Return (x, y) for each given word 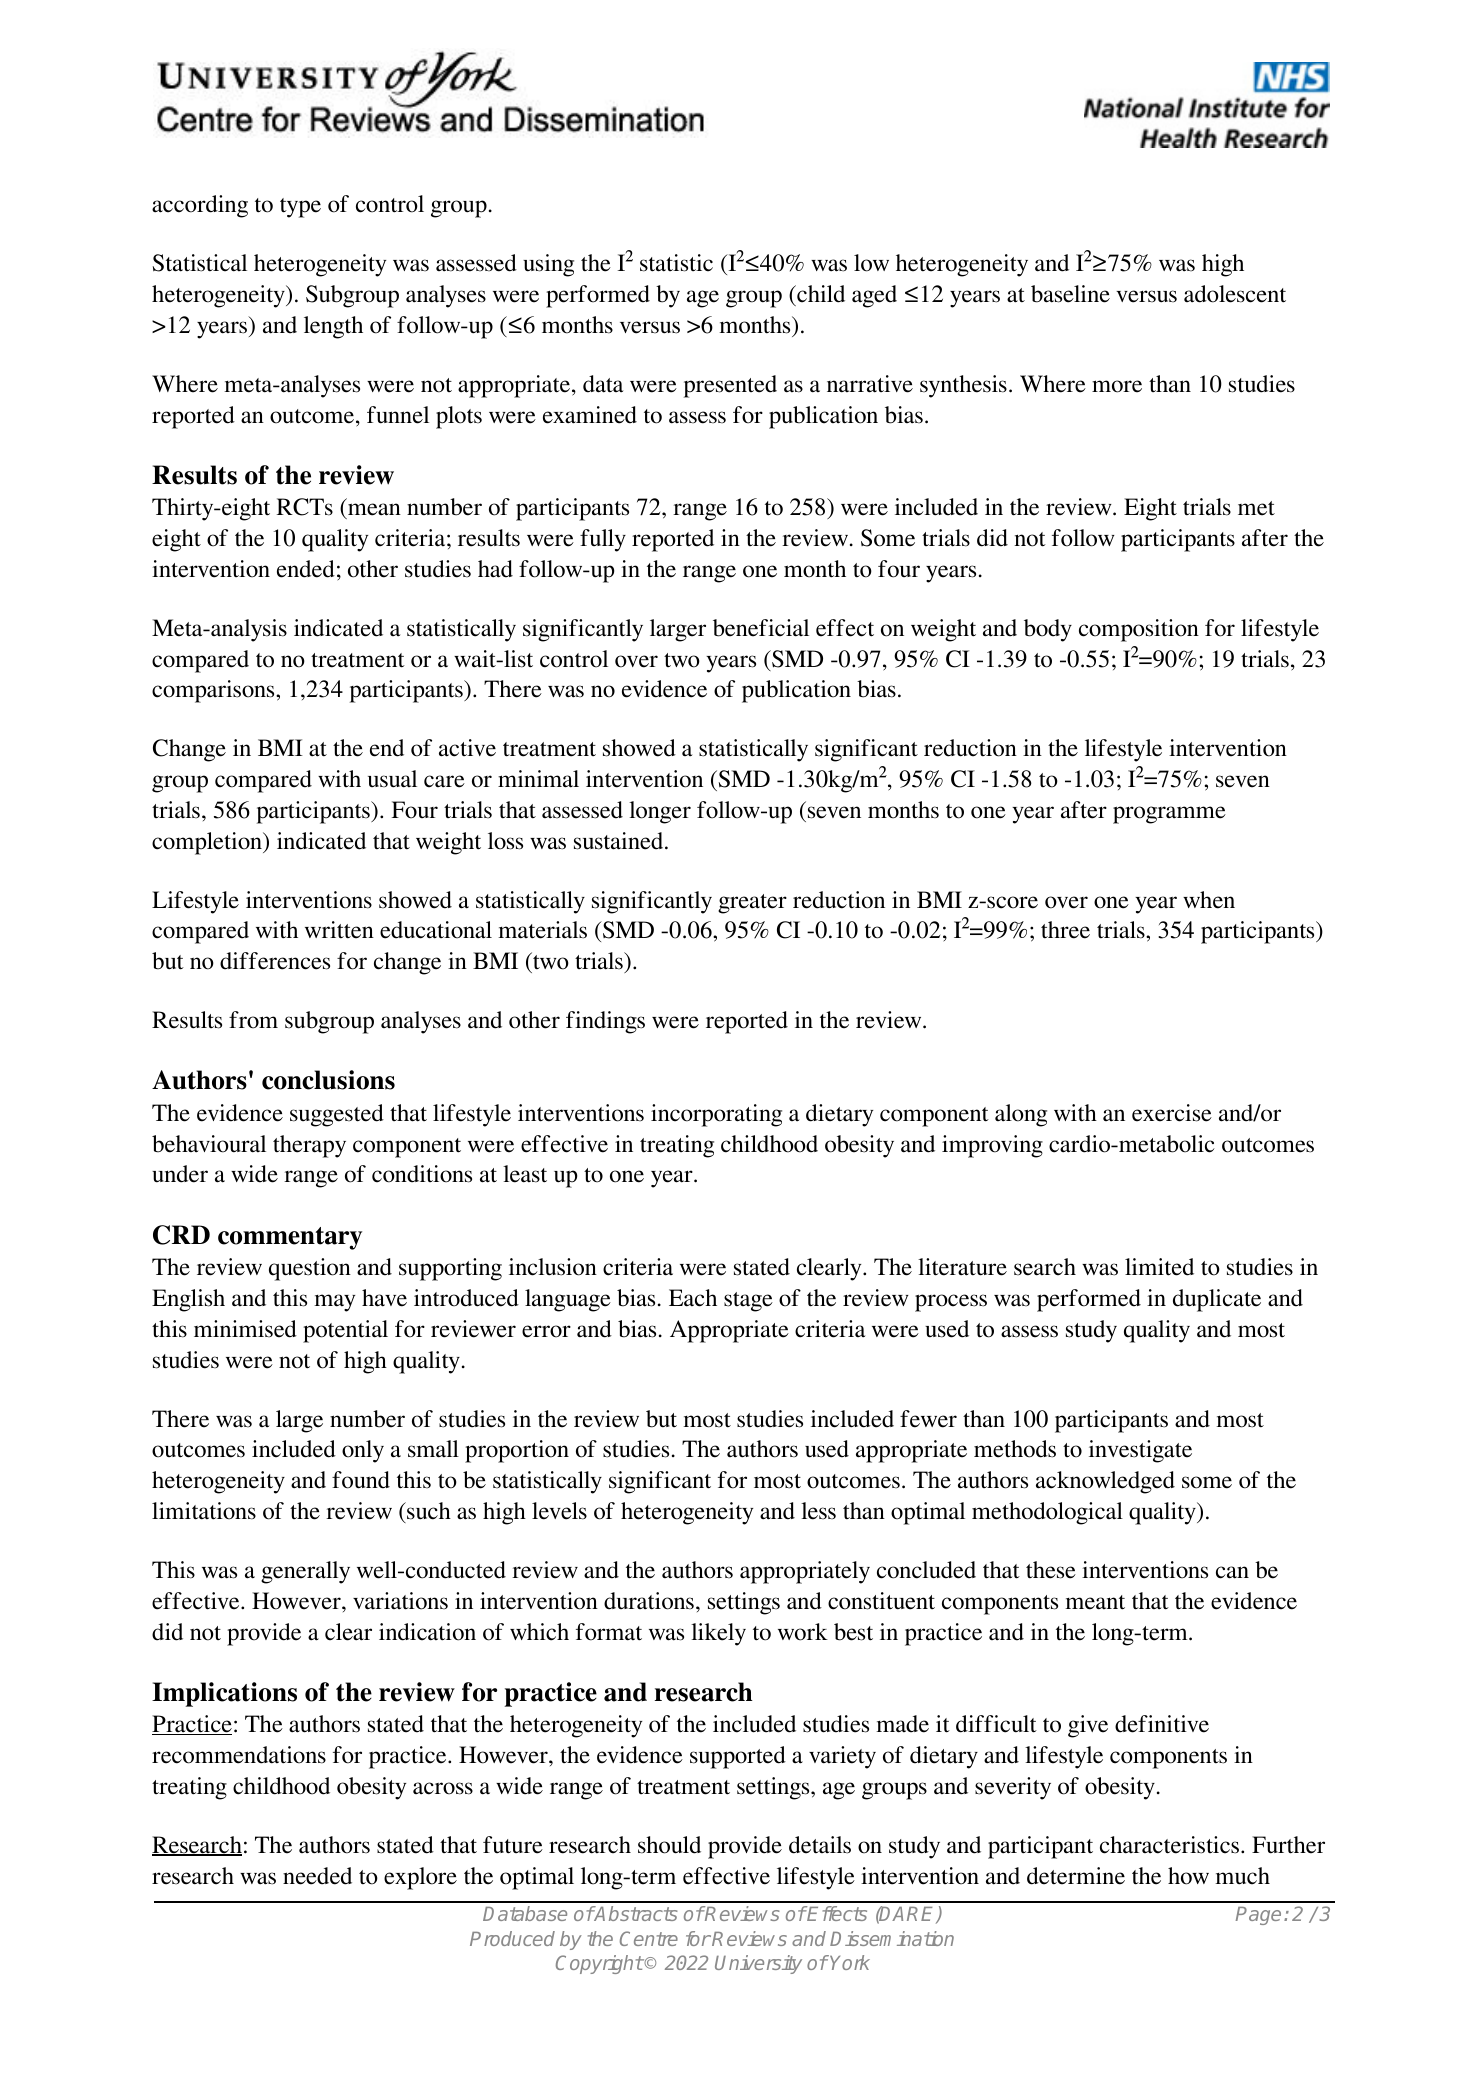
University (758, 1964)
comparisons (214, 691)
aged (874, 296)
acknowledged (1105, 1482)
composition (1139, 630)
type (300, 208)
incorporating (716, 1115)
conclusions (328, 1080)
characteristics (1169, 1845)
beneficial (761, 628)
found (361, 1480)
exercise (1172, 1113)
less (818, 1511)
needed (317, 1876)
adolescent (1235, 294)
